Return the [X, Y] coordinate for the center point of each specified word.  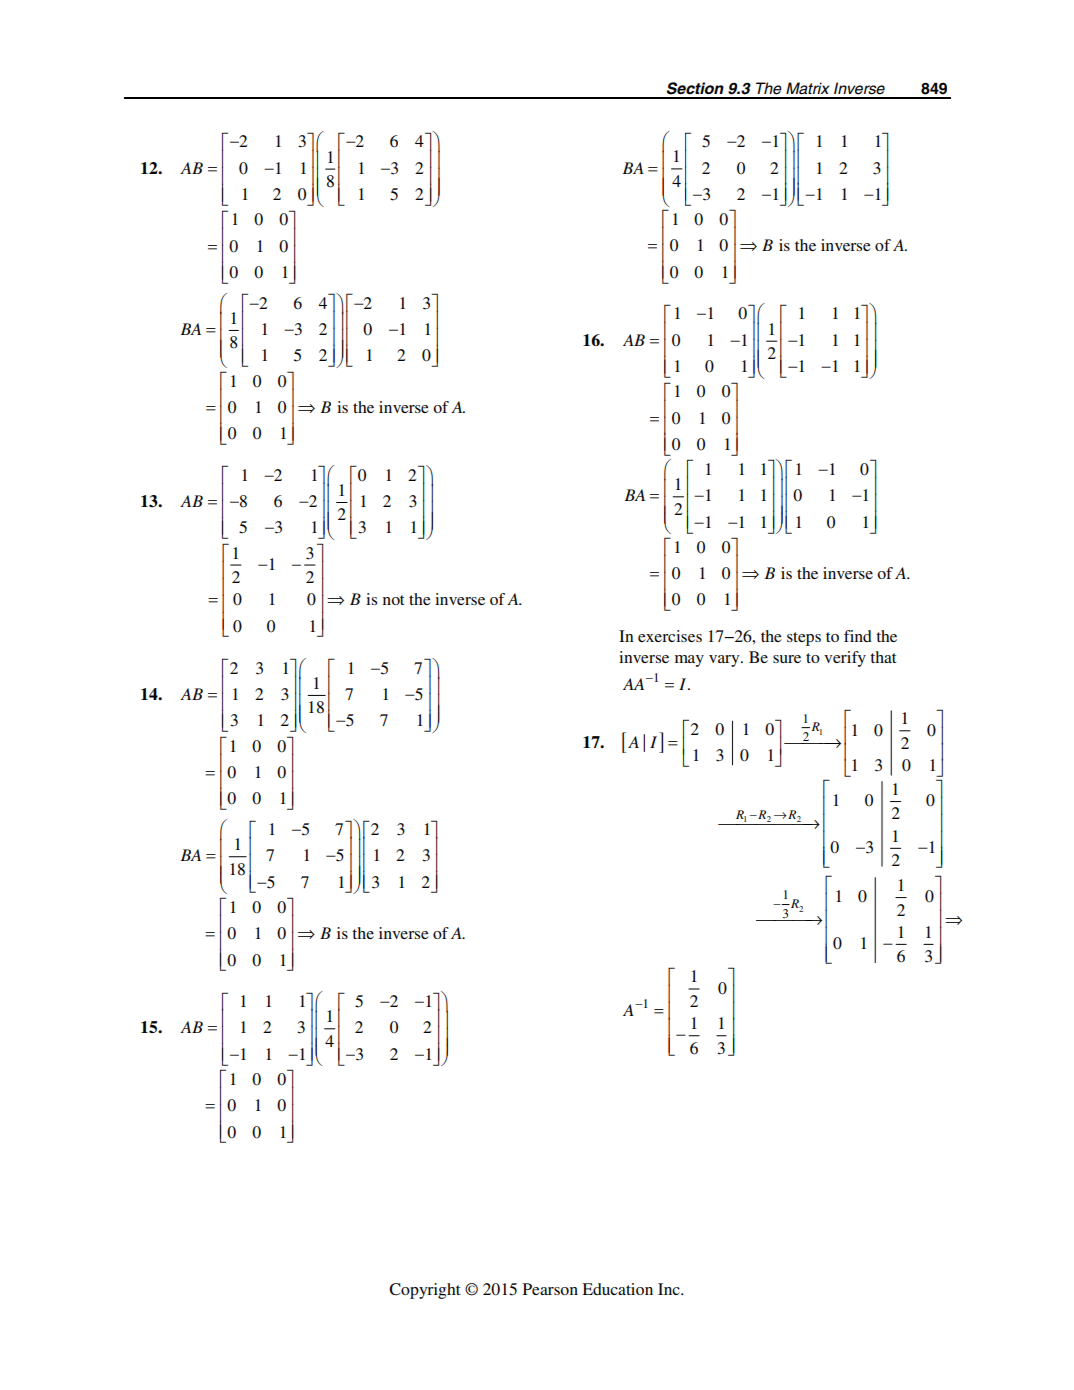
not [393, 600]
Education [617, 1289]
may [689, 661]
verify [845, 659]
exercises [670, 636]
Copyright [424, 1291]
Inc [670, 1289]
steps [804, 639]
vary [725, 661]
